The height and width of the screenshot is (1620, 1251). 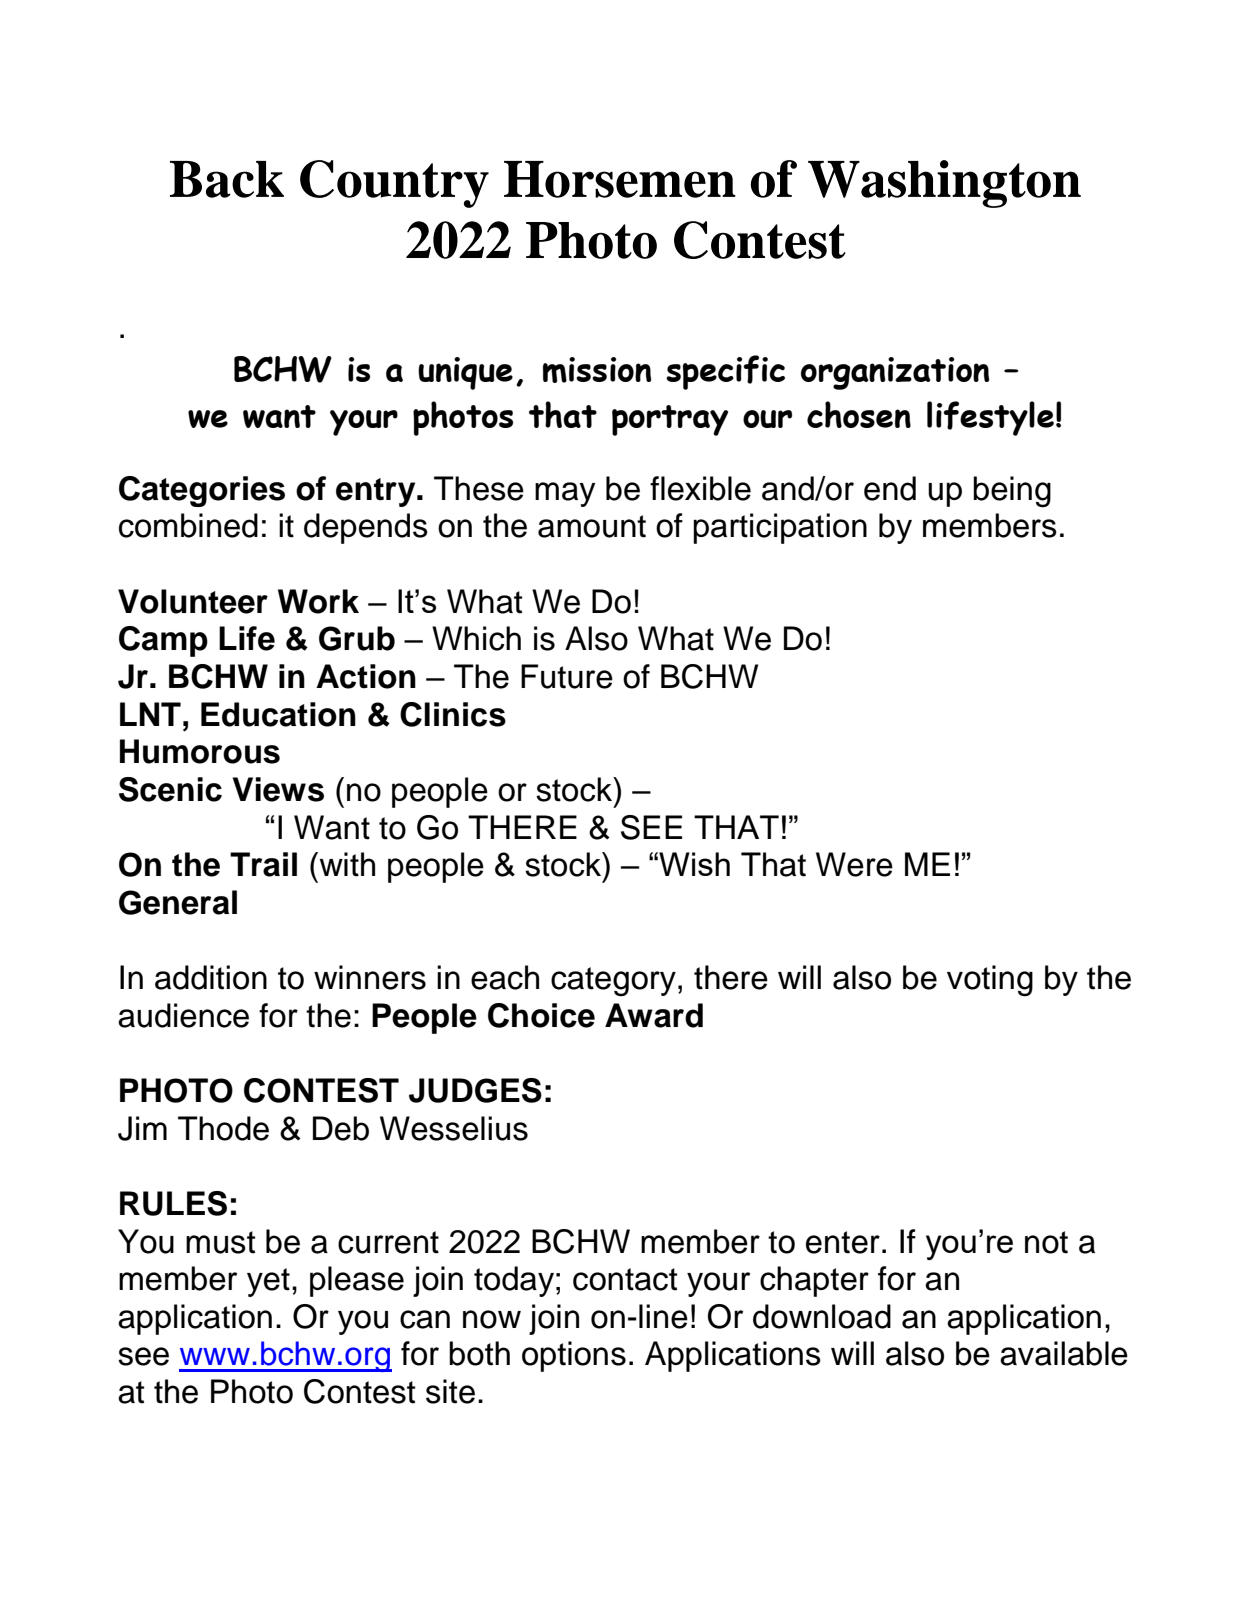 I want to click on Back, so click(x=227, y=179).
